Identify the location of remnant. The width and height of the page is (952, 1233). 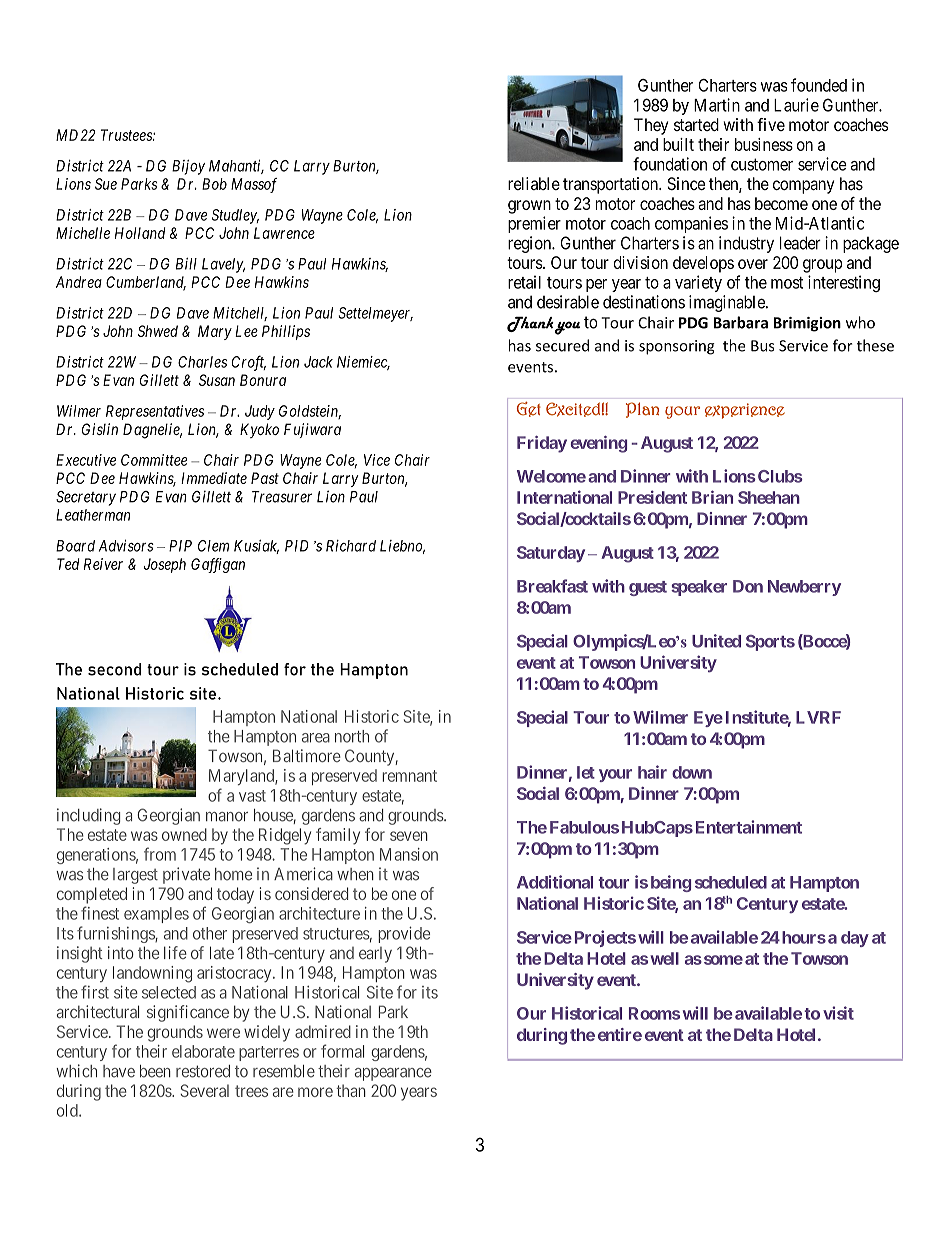
(409, 776).
